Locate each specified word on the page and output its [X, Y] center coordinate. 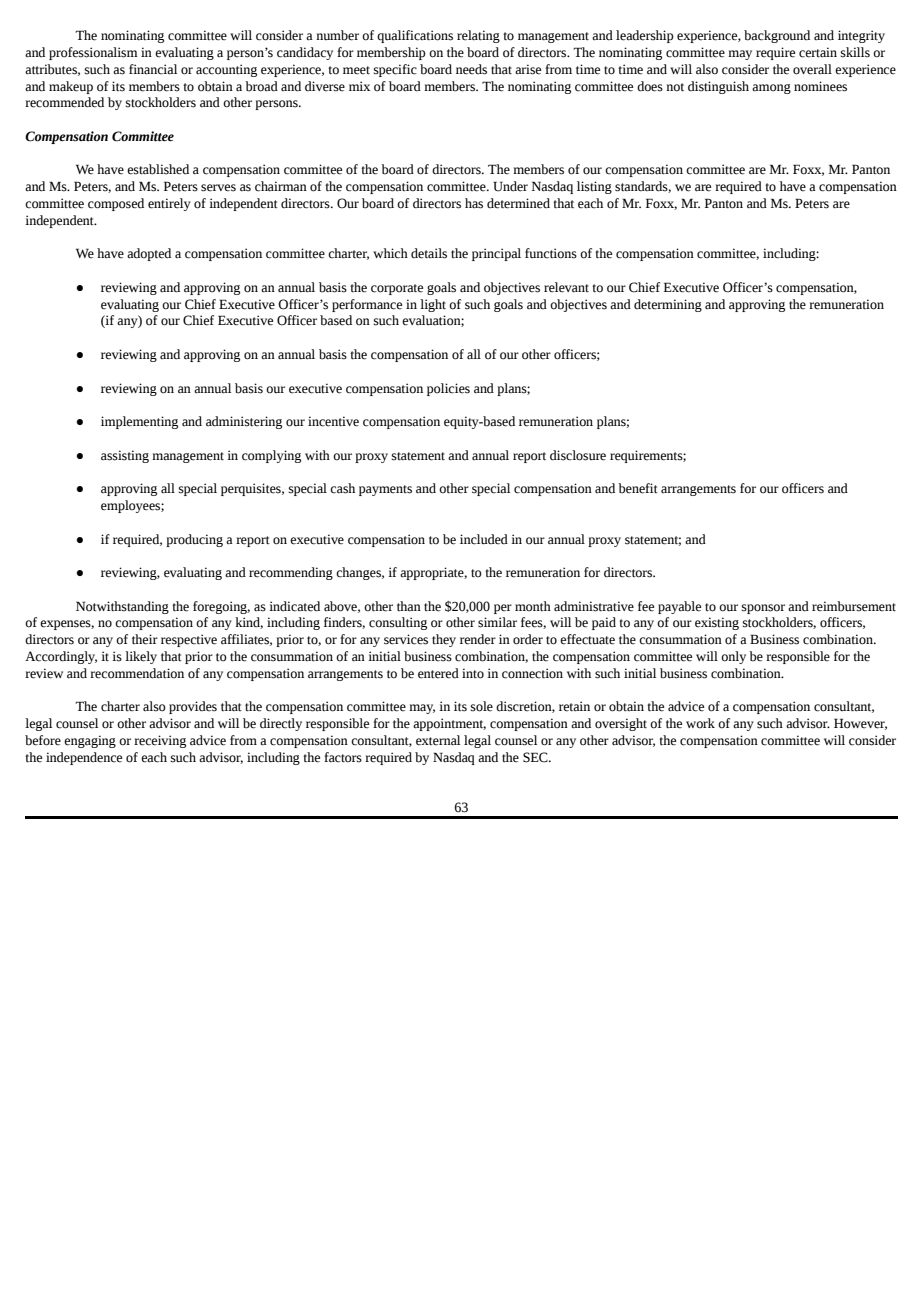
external [438, 740]
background [777, 36]
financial [153, 69]
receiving [160, 741]
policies [448, 389]
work [700, 723]
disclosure [578, 455]
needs [471, 69]
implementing [139, 422]
